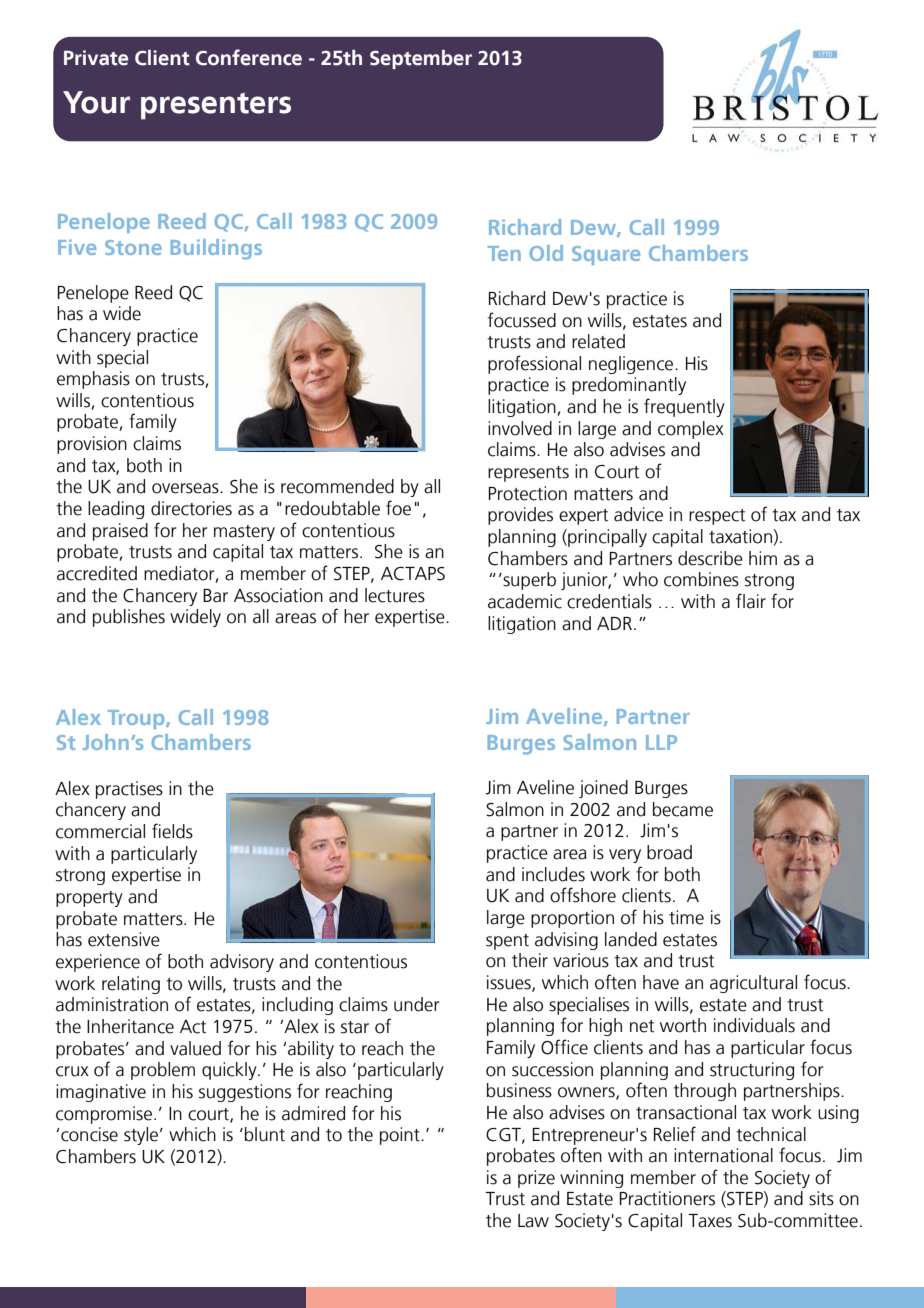  What do you see at coordinates (606, 255) in the screenshot?
I see `Square` at bounding box center [606, 255].
